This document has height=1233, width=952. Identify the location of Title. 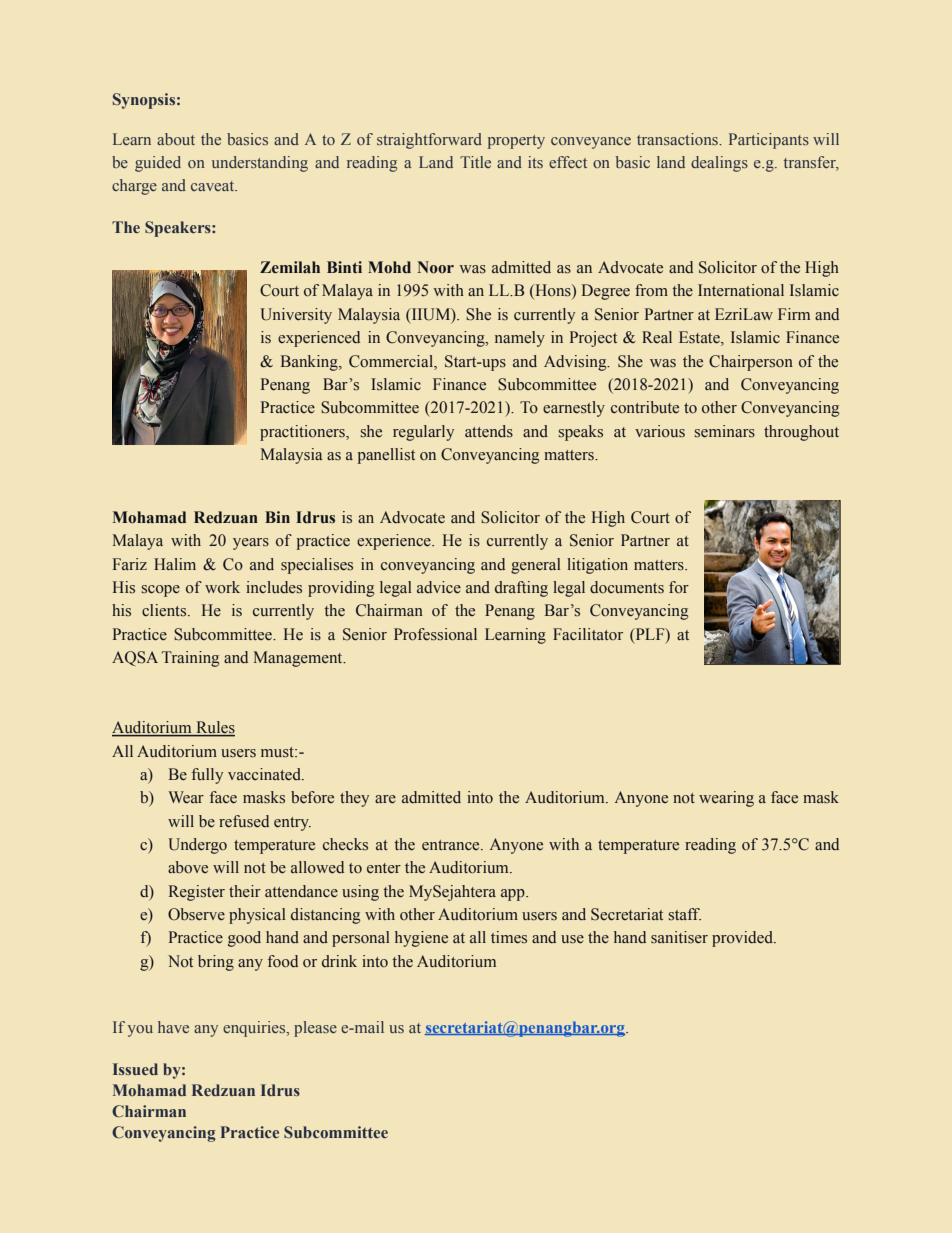
(475, 162).
